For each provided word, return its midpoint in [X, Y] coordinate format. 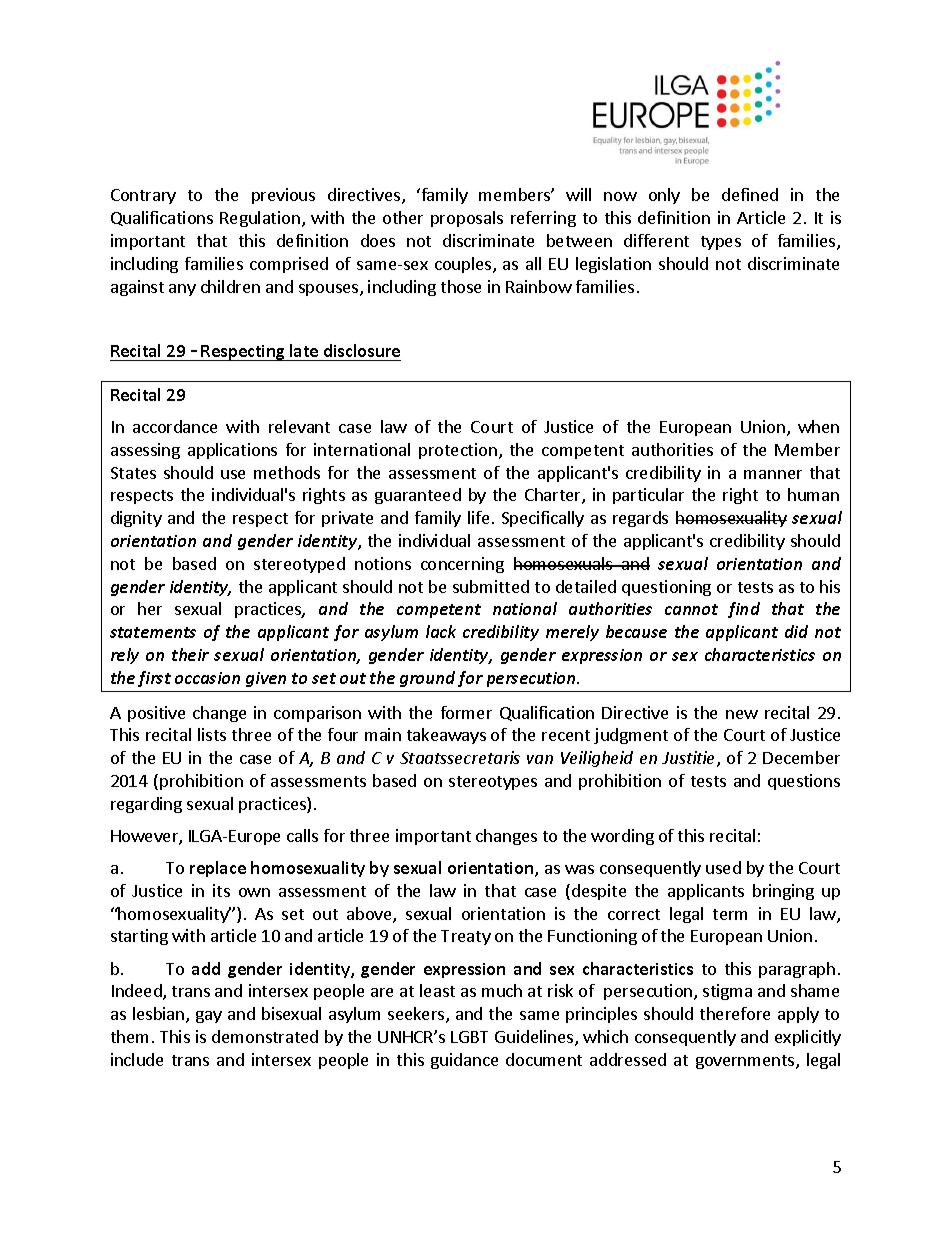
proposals [467, 219]
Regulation [260, 219]
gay [209, 1017]
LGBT [469, 1037]
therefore [735, 1013]
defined [750, 194]
